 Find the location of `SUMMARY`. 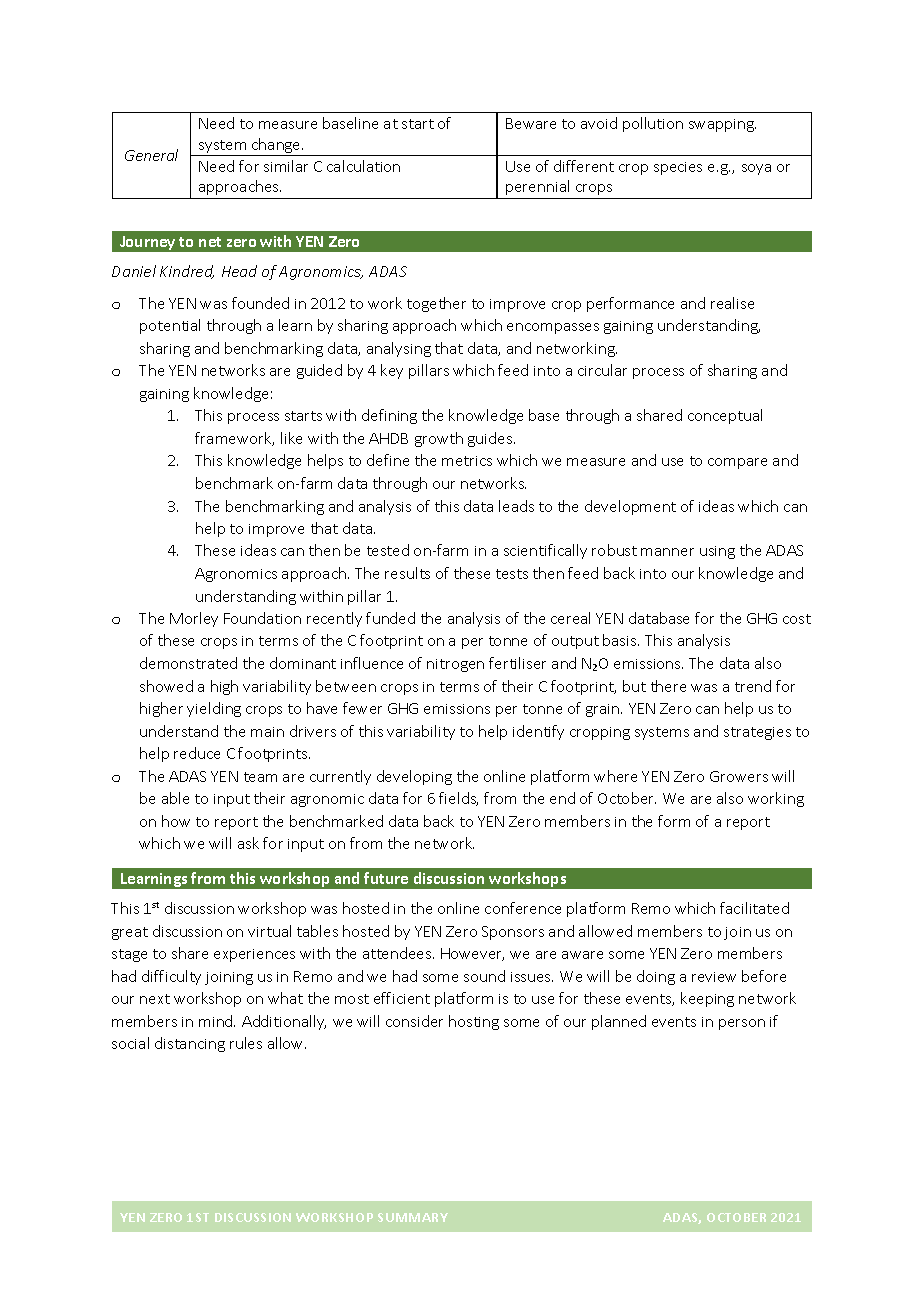

SUMMARY is located at coordinates (413, 1217).
